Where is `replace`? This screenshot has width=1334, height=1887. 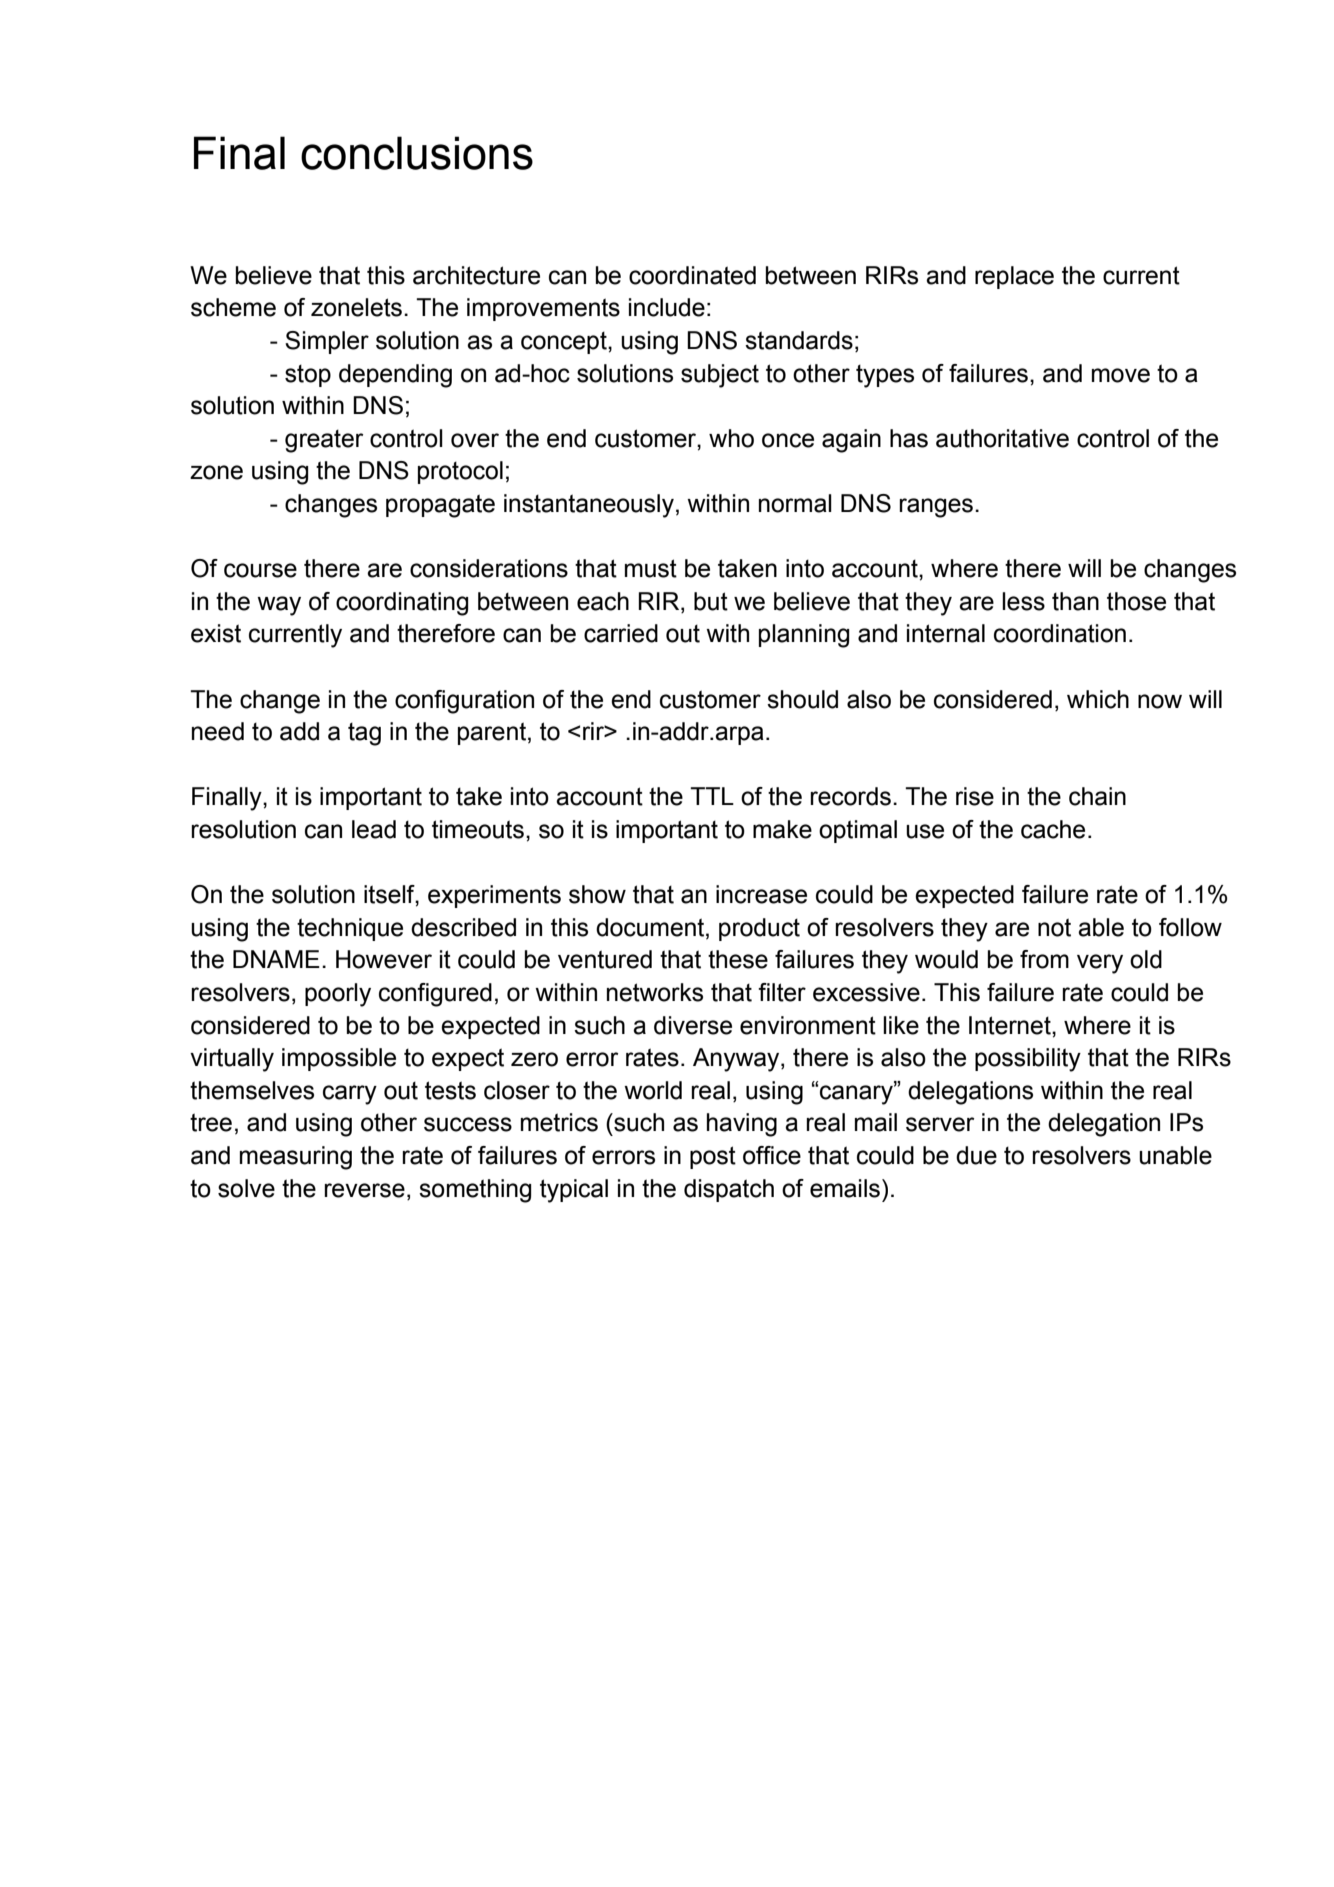 replace is located at coordinates (1014, 277).
